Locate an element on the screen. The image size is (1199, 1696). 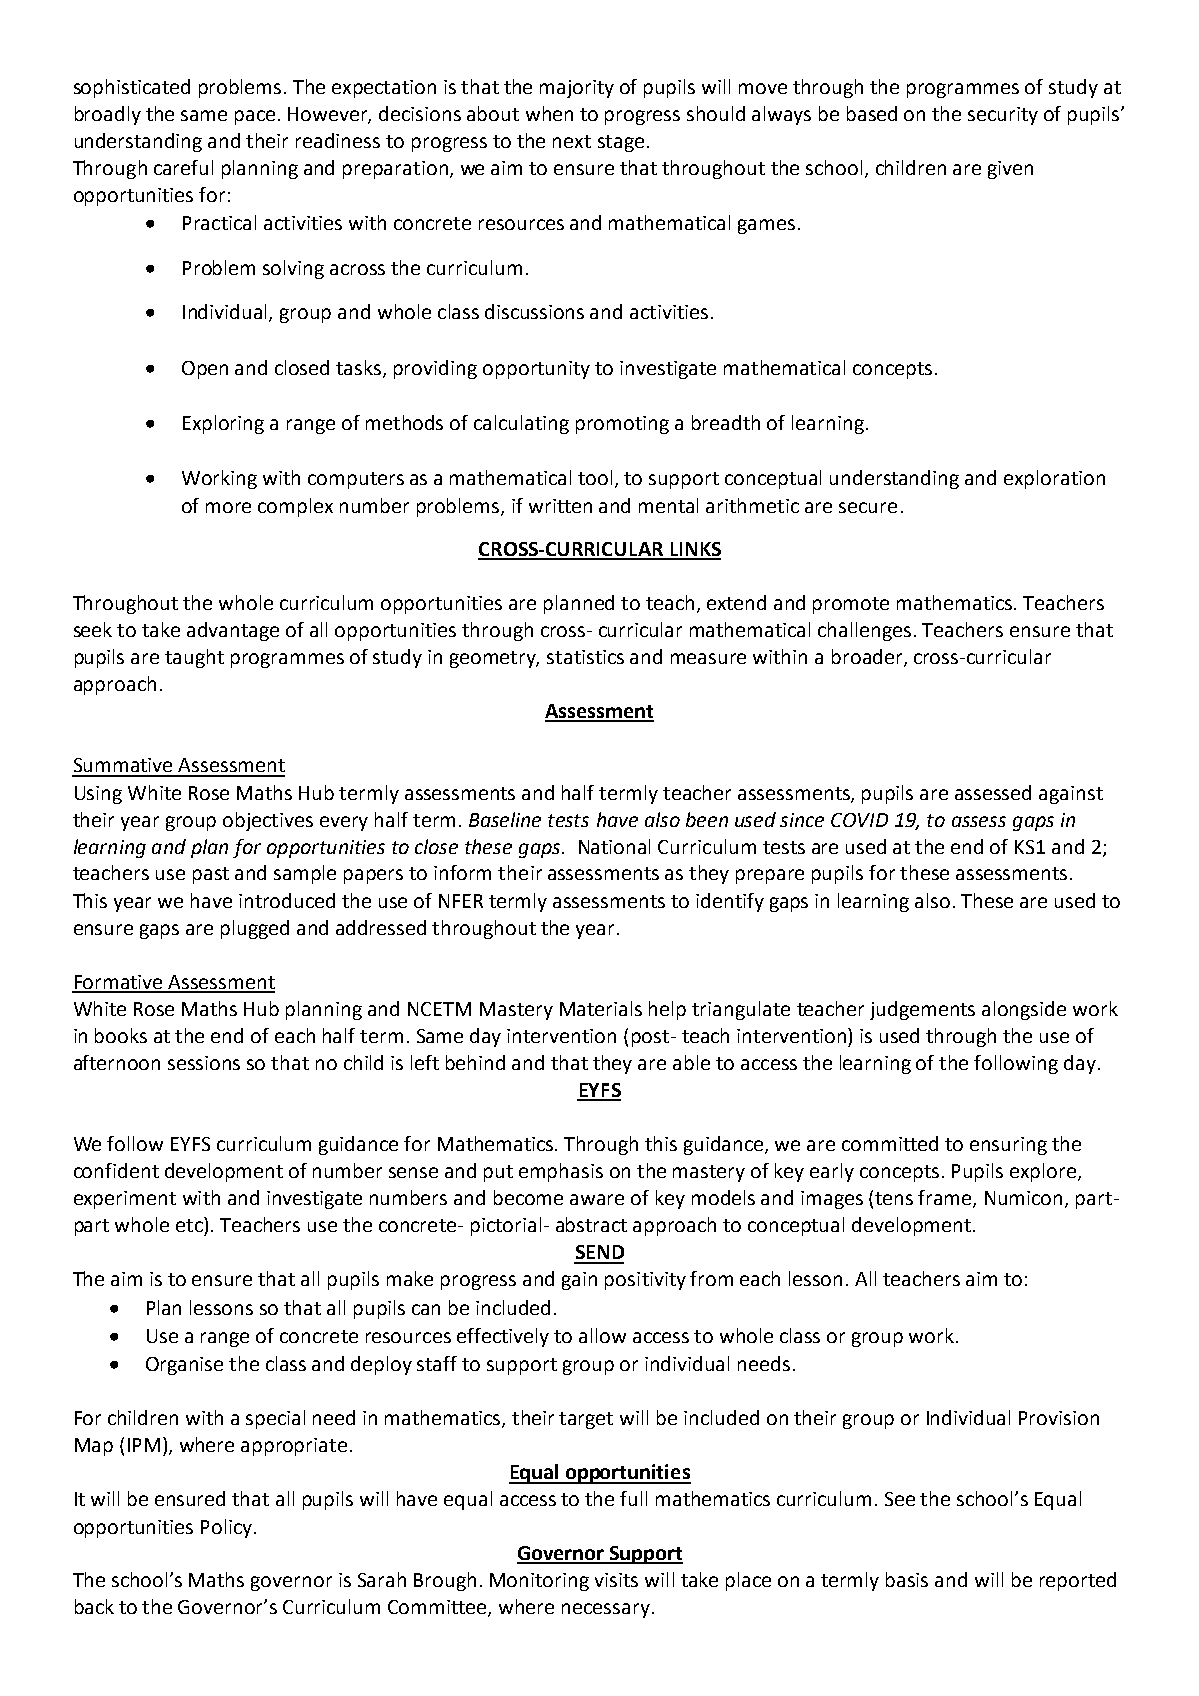
advantage is located at coordinates (233, 631).
